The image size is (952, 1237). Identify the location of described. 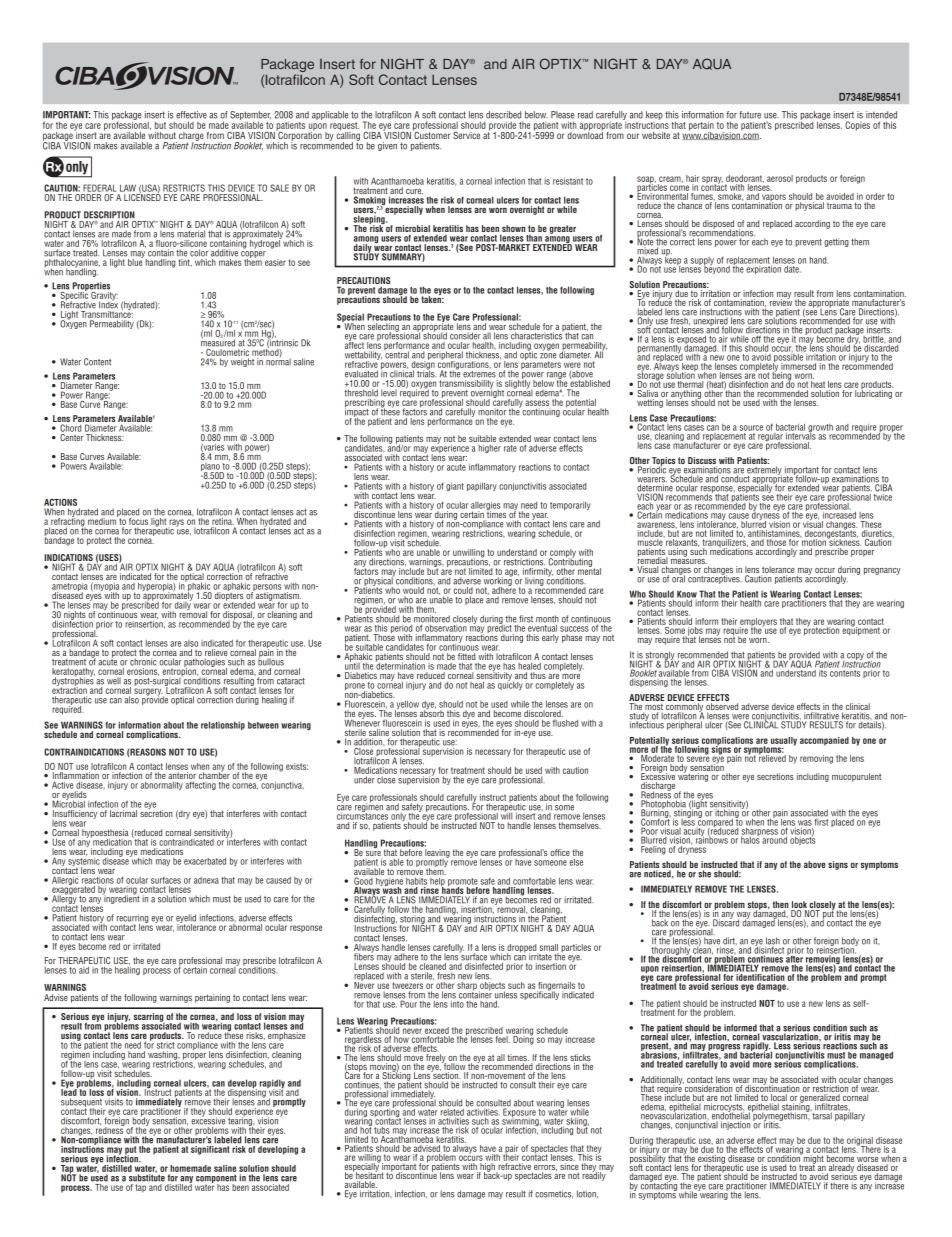
(503, 115).
